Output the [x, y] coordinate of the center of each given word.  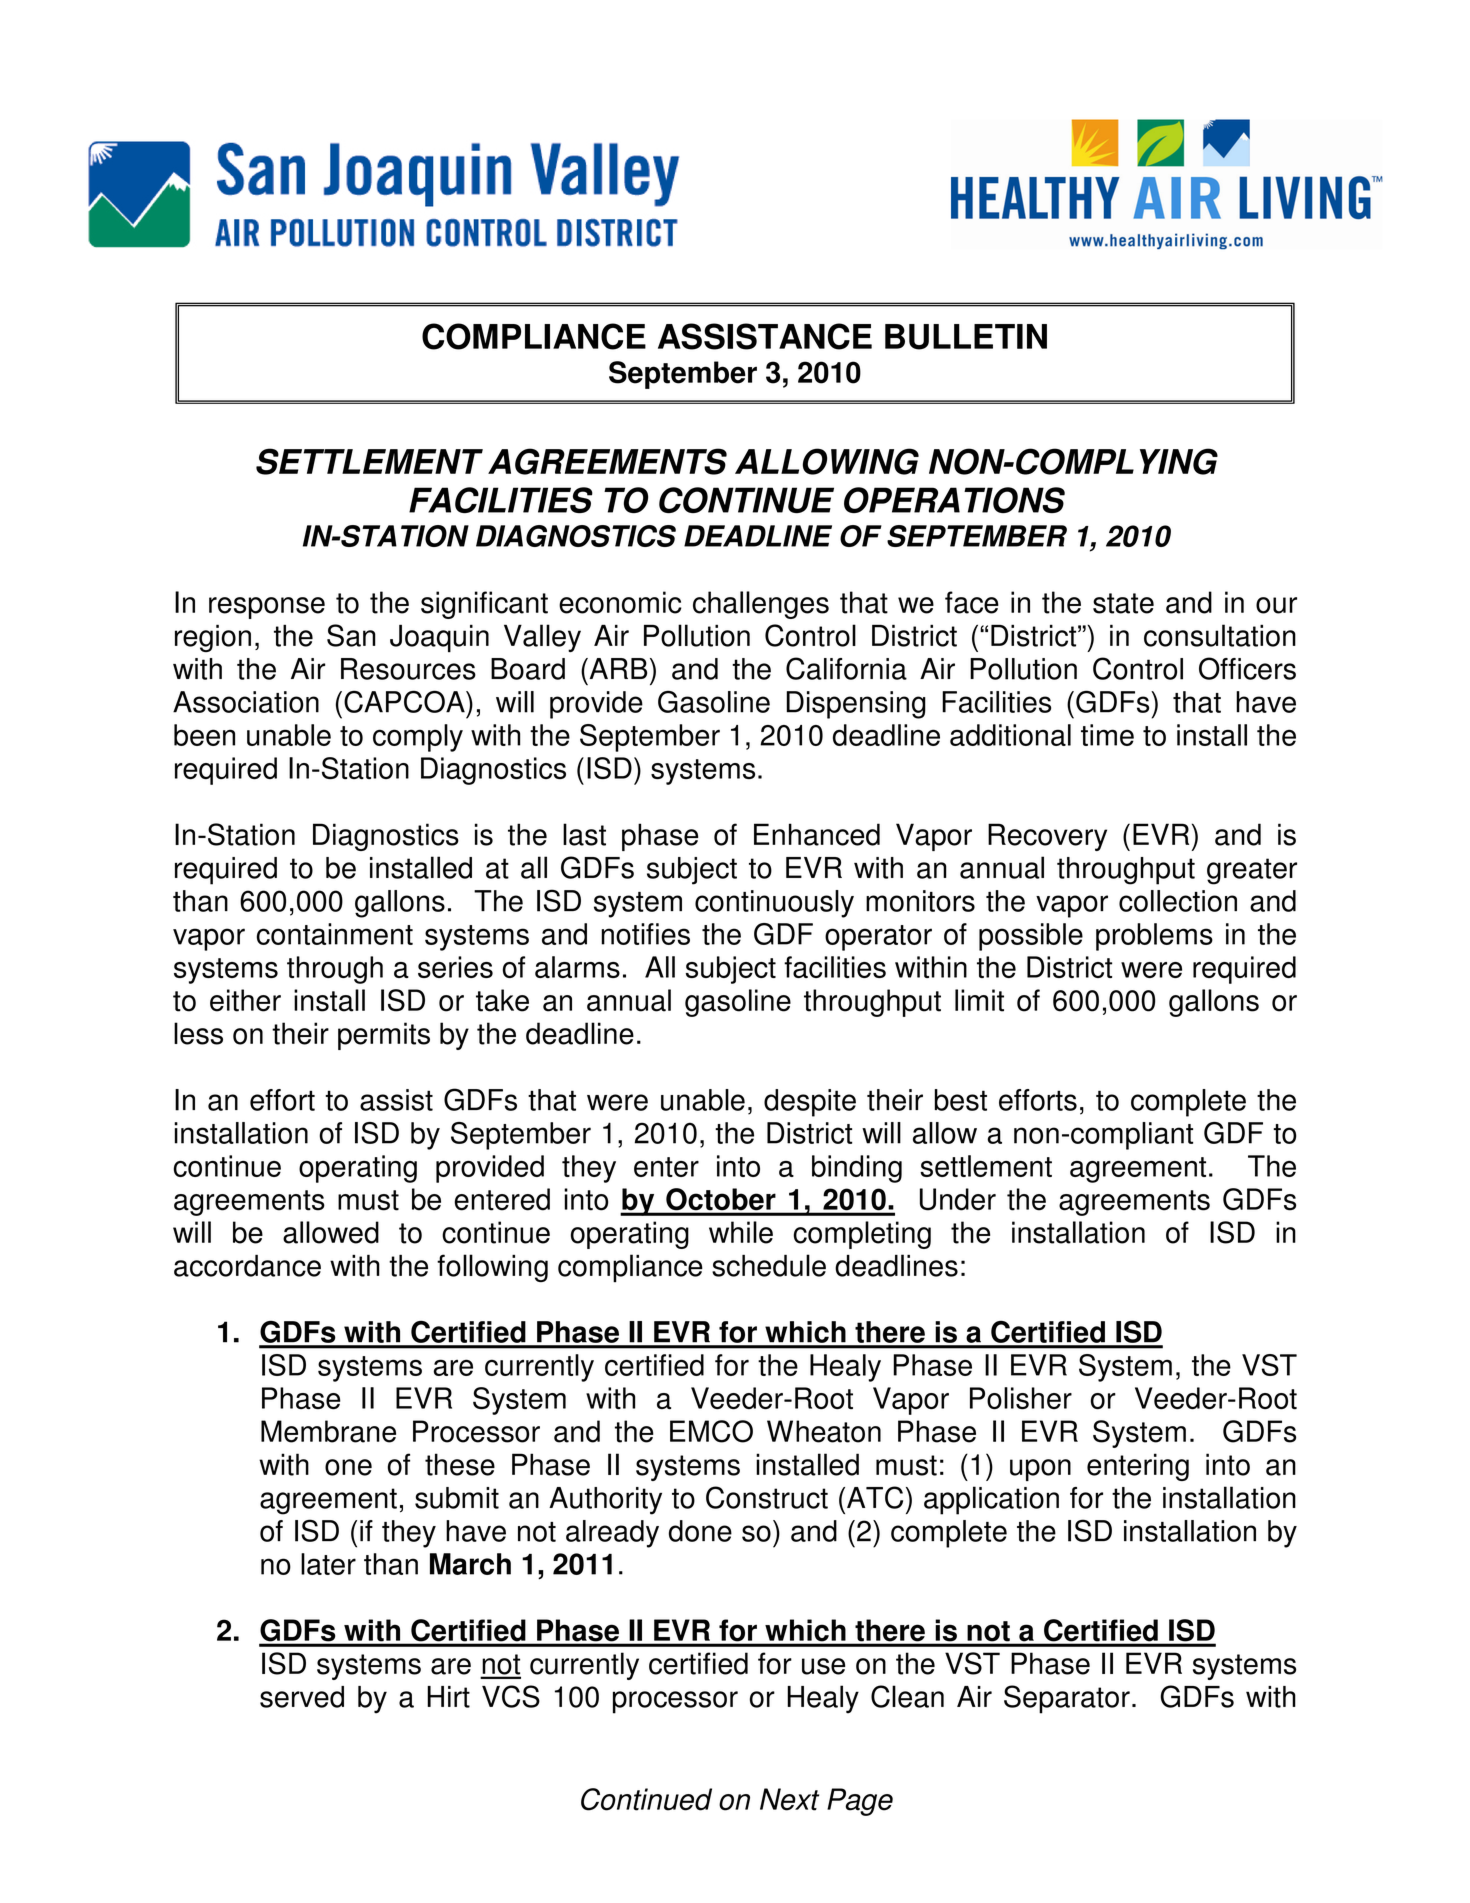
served [302, 1697]
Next [789, 1799]
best [961, 1100]
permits [384, 1036]
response [267, 608]
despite [810, 1103]
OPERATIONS [954, 500]
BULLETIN [966, 337]
